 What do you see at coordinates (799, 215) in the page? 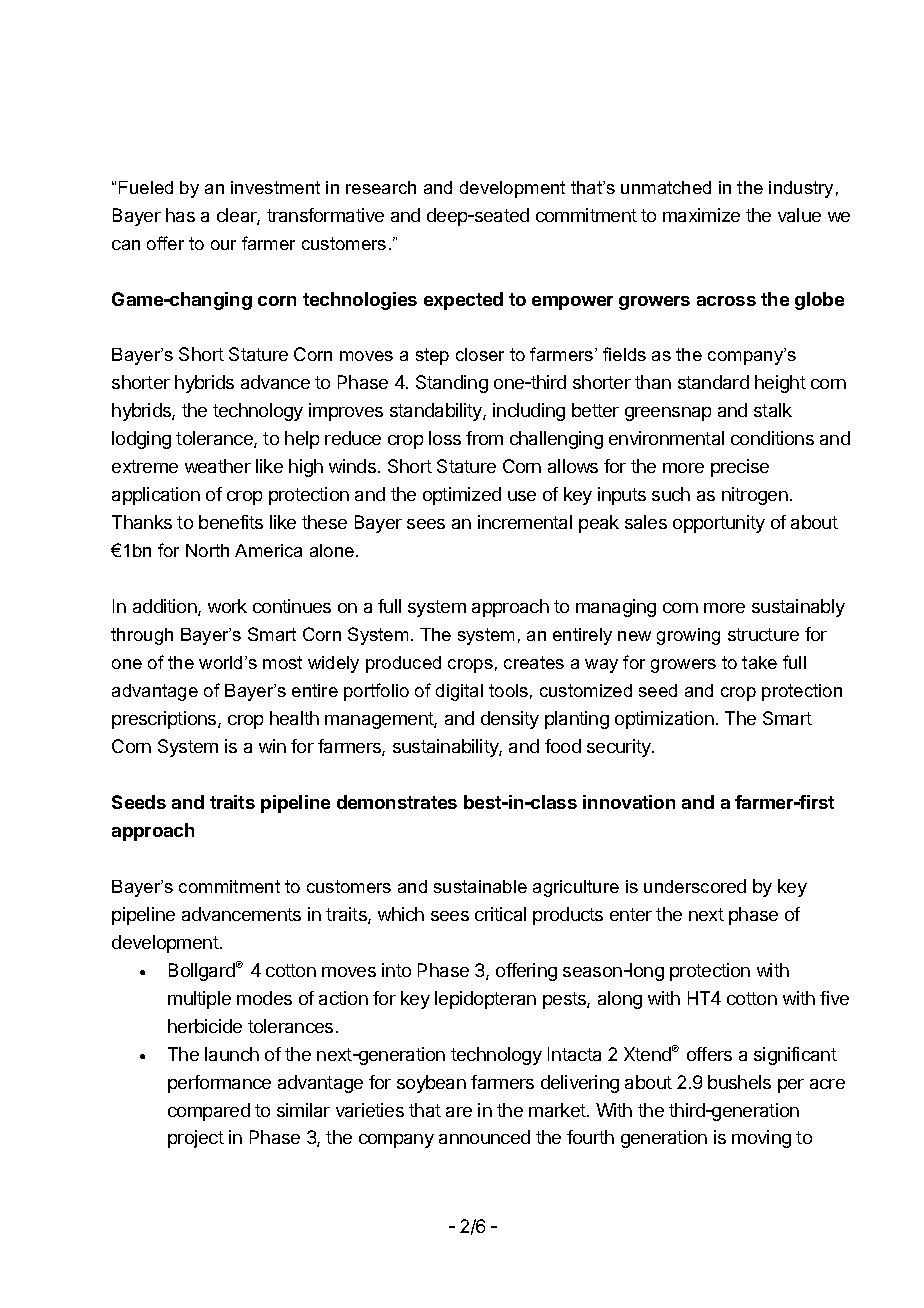
I see `value` at bounding box center [799, 215].
